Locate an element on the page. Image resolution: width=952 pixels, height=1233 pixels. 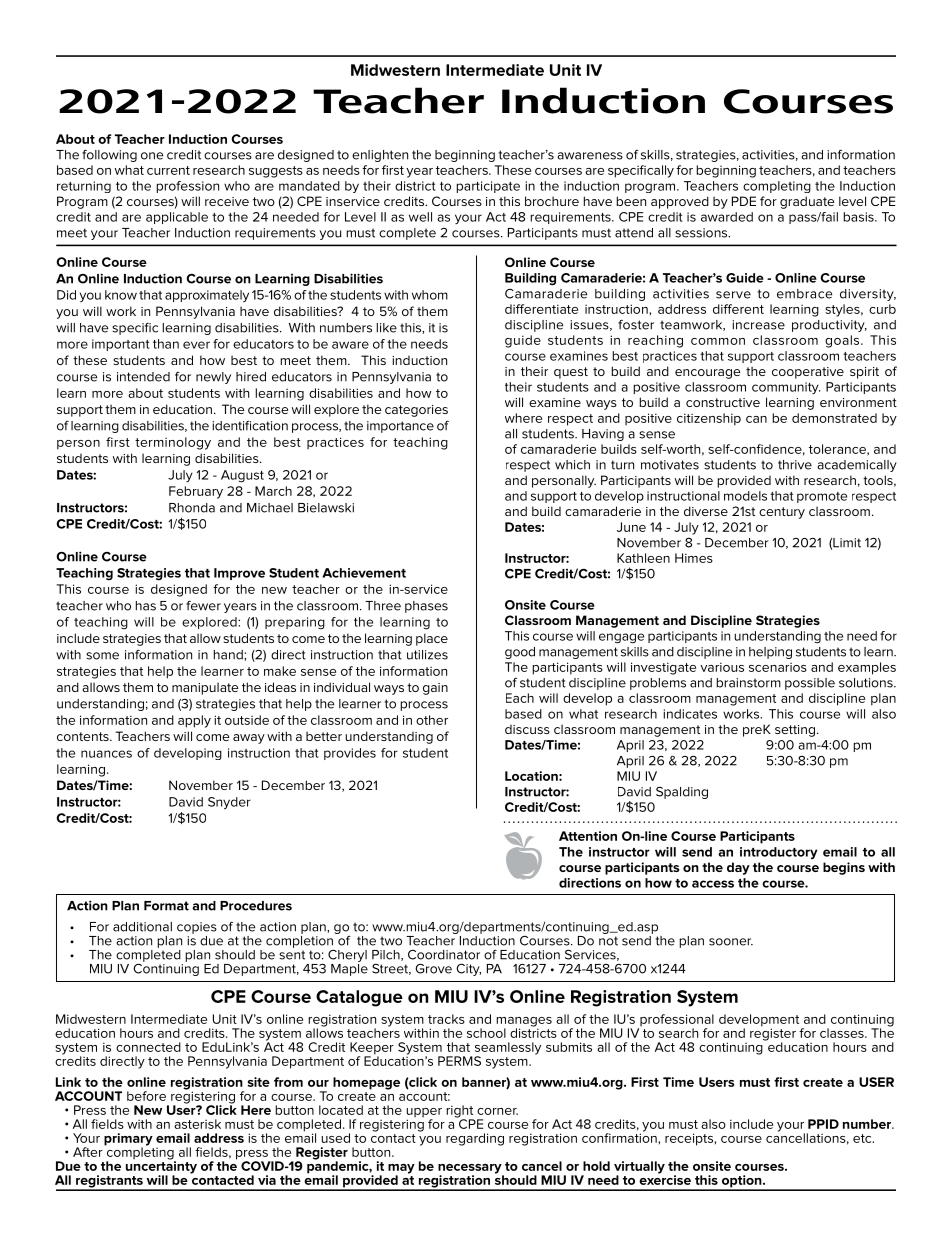
century is located at coordinates (782, 513).
